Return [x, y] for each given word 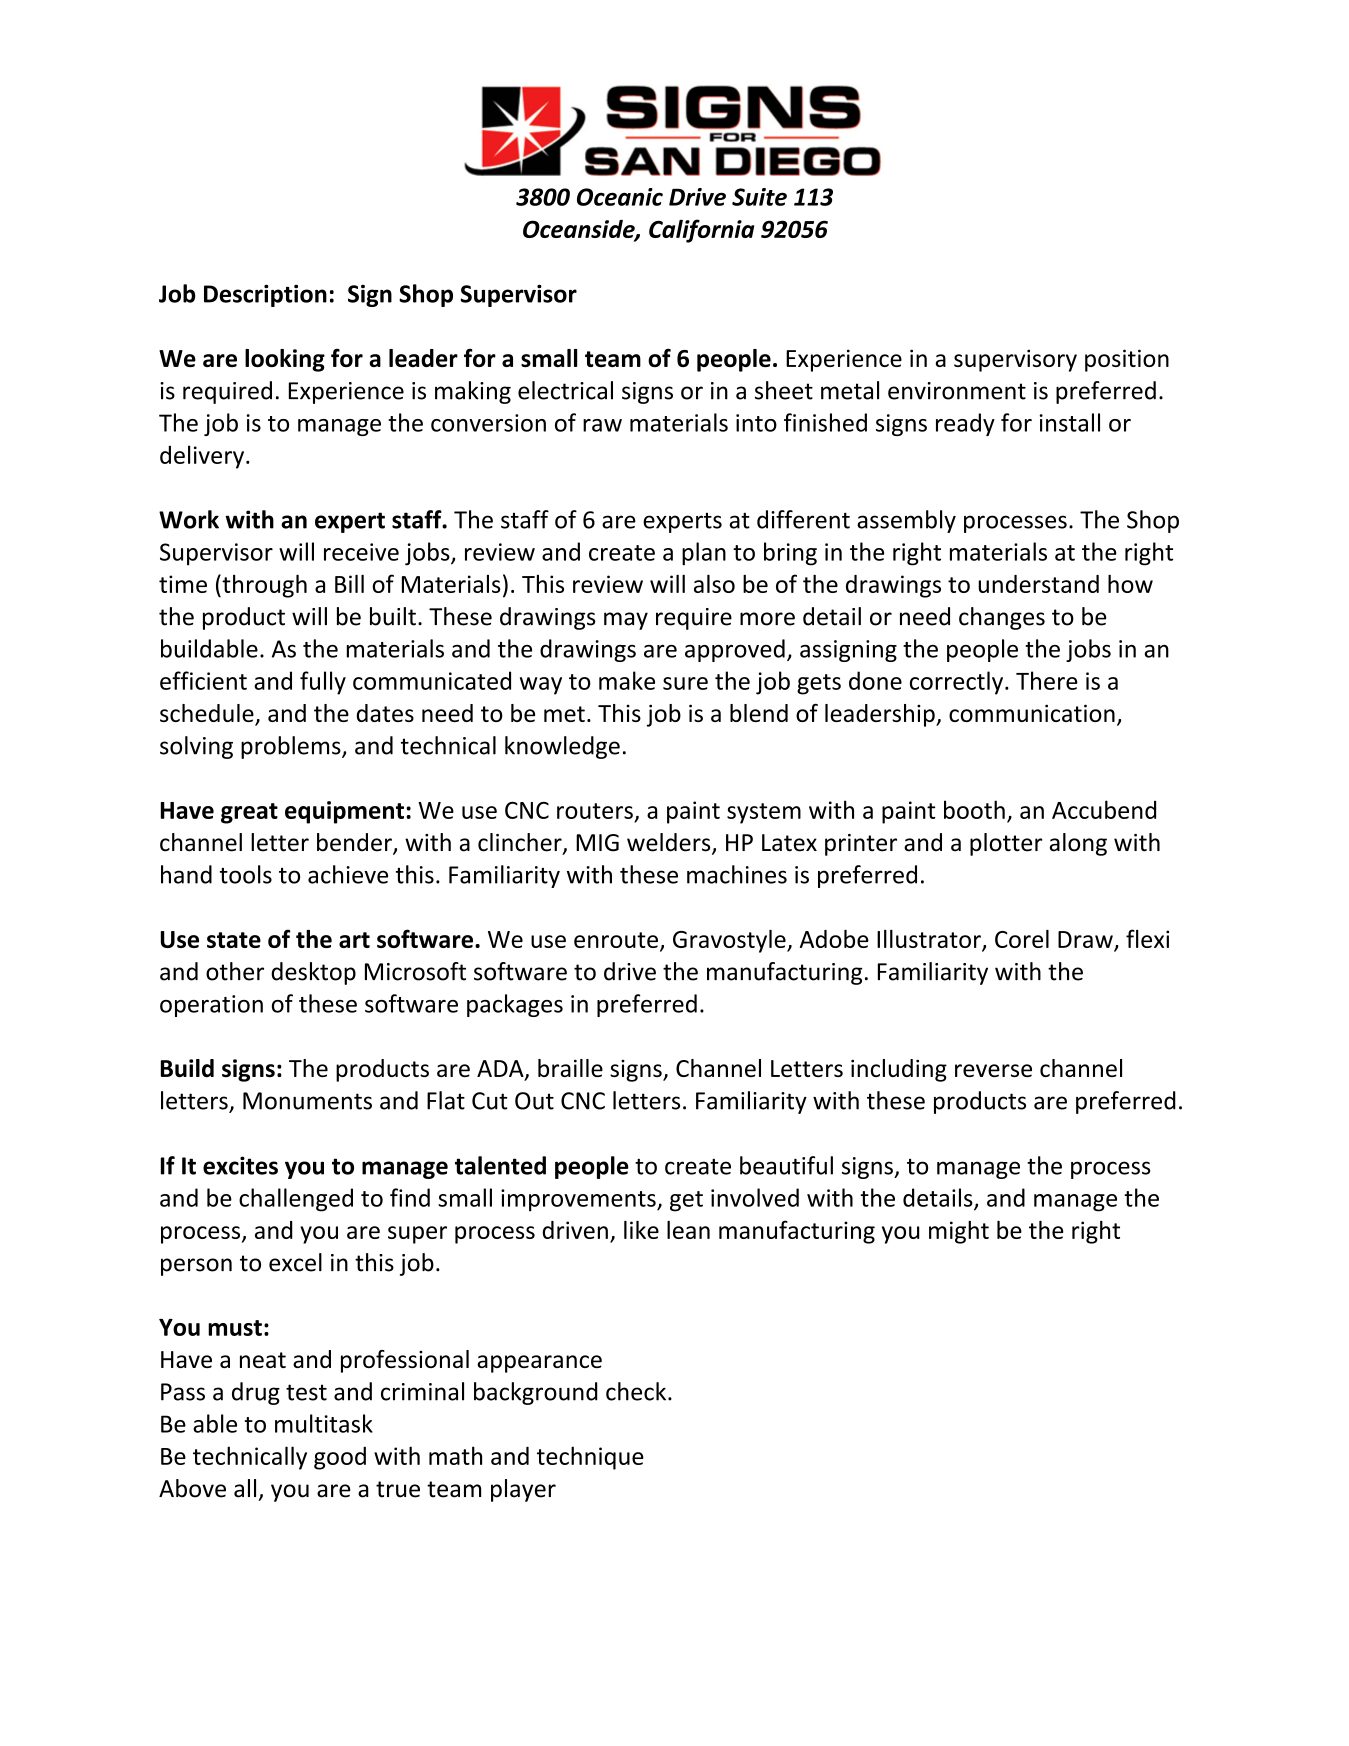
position [1127, 360]
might [959, 1232]
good [340, 1458]
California [701, 231]
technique [590, 1458]
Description [265, 295]
